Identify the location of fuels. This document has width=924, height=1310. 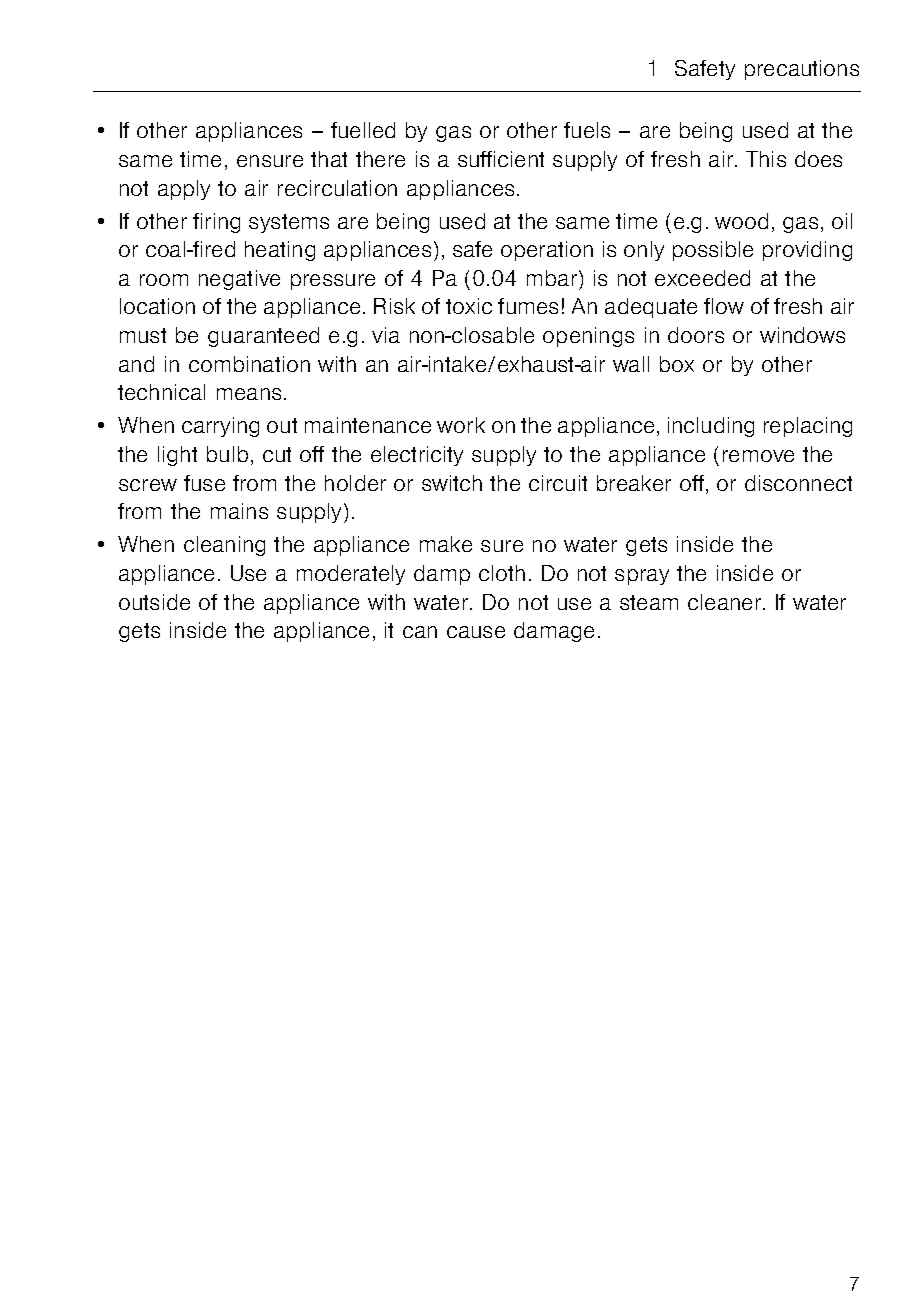
(587, 130).
